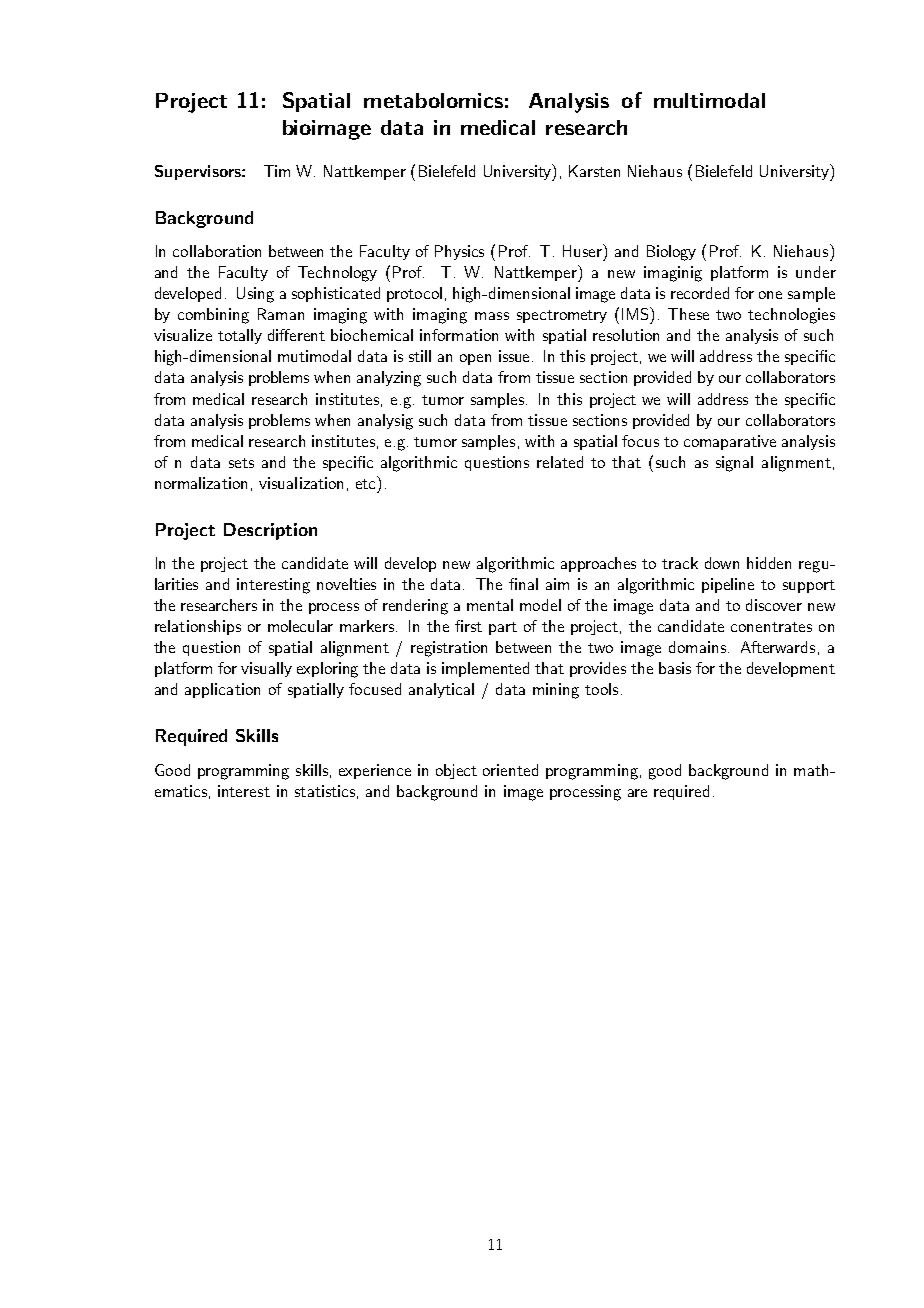 Image resolution: width=924 pixels, height=1308 pixels. Describe the element at coordinates (510, 770) in the screenshot. I see `oriented` at that location.
